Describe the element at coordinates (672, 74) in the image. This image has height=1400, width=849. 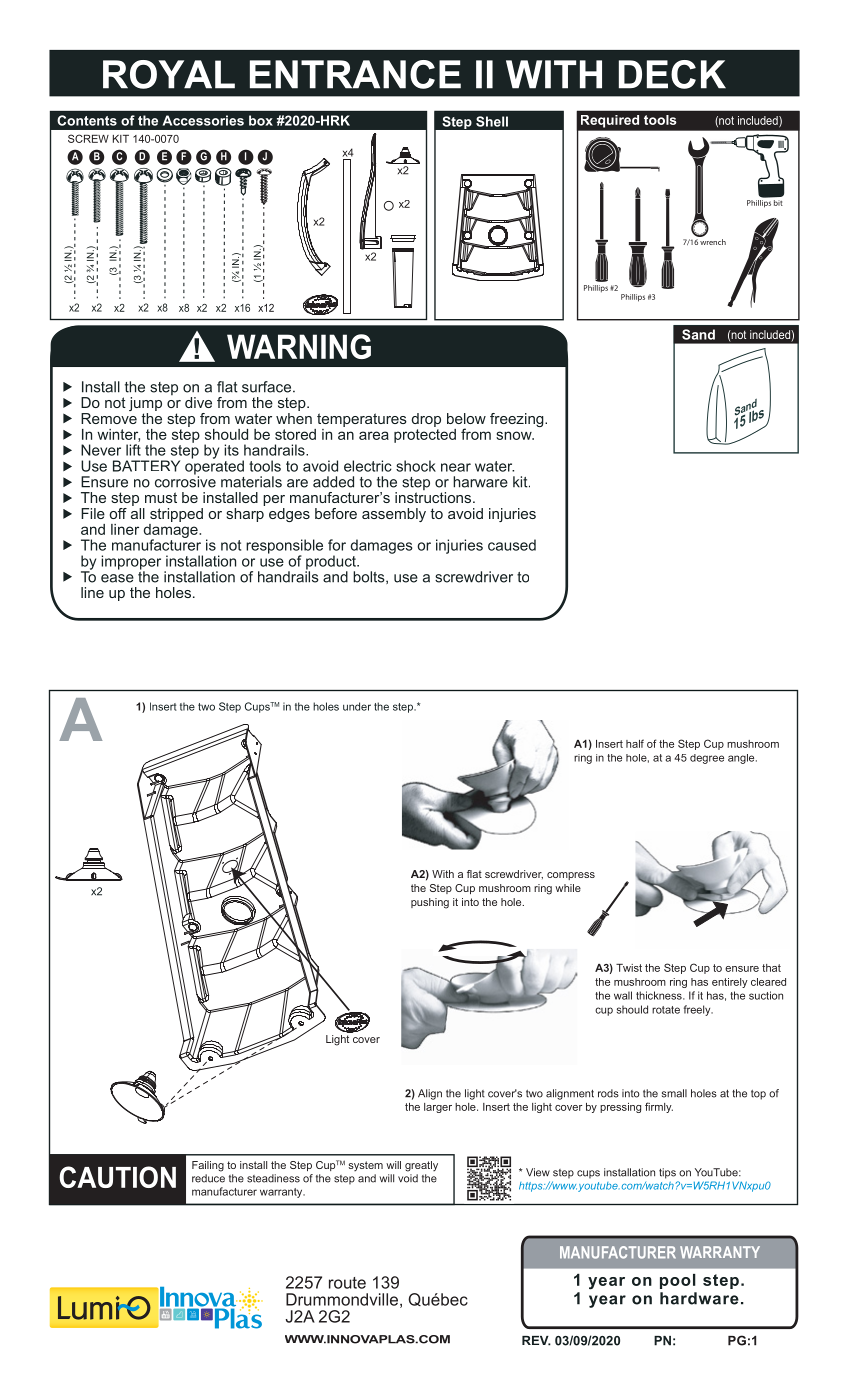
I see `DECK` at that location.
